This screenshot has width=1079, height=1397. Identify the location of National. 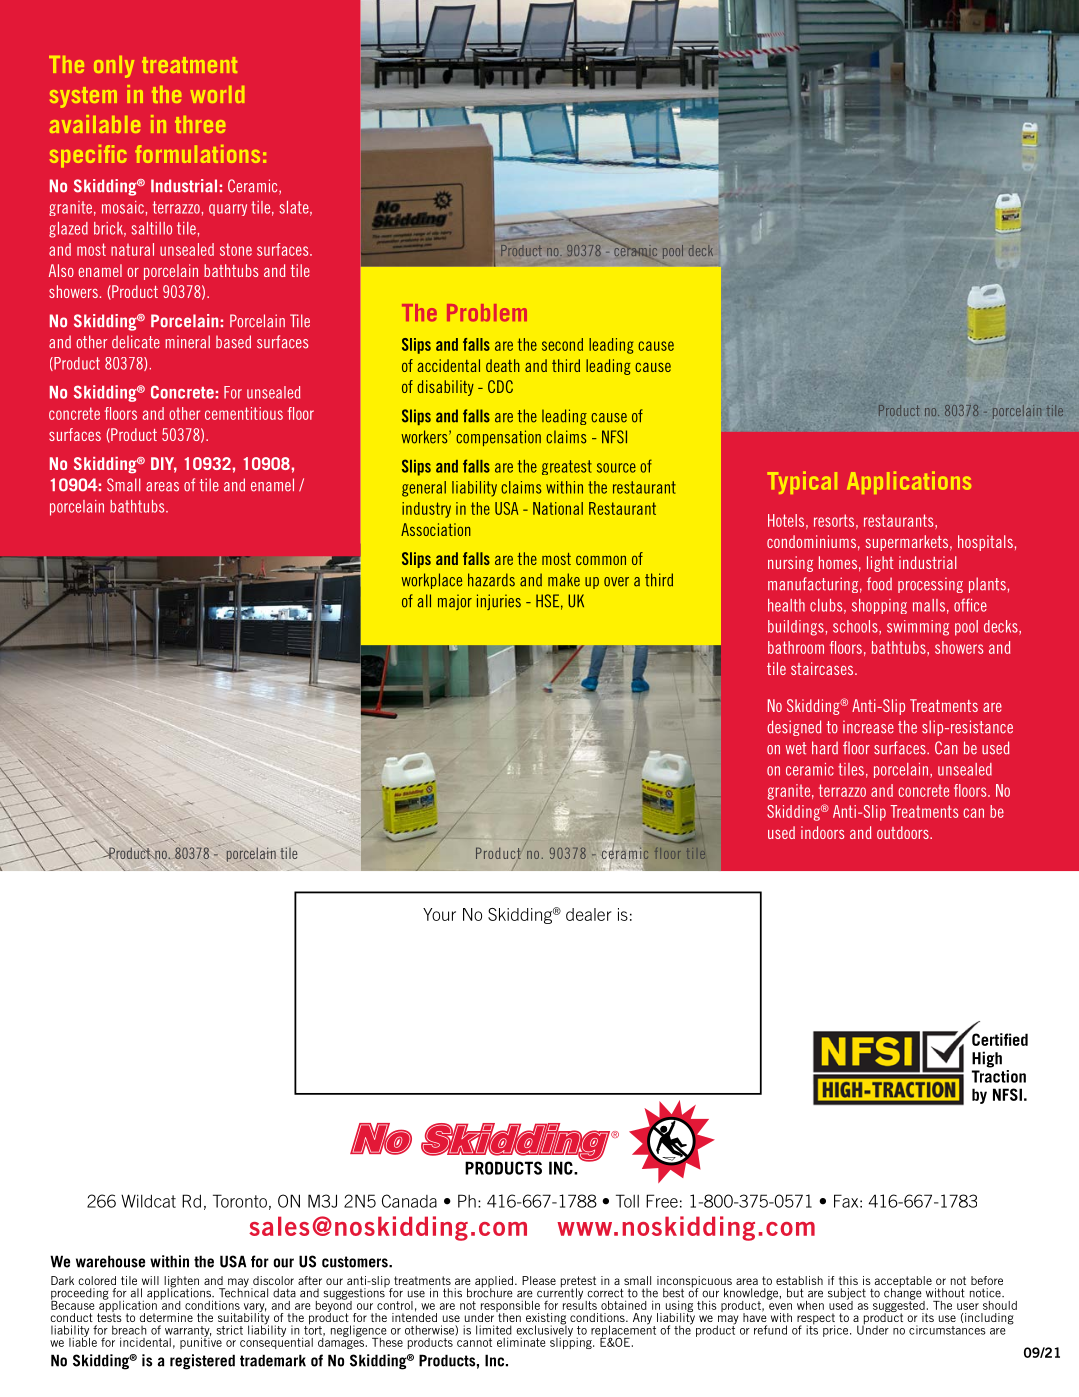
(558, 508).
